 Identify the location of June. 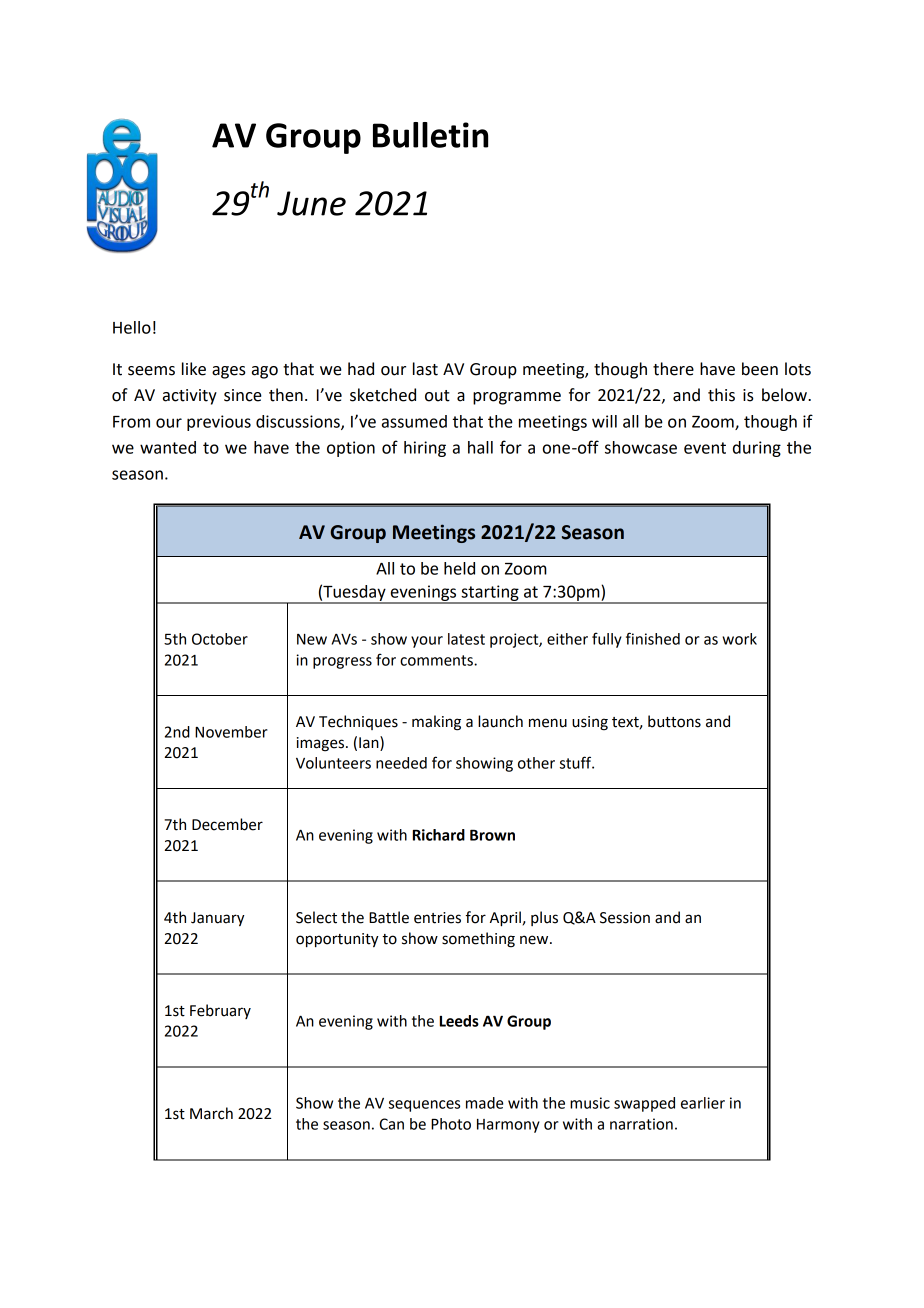
(311, 203).
